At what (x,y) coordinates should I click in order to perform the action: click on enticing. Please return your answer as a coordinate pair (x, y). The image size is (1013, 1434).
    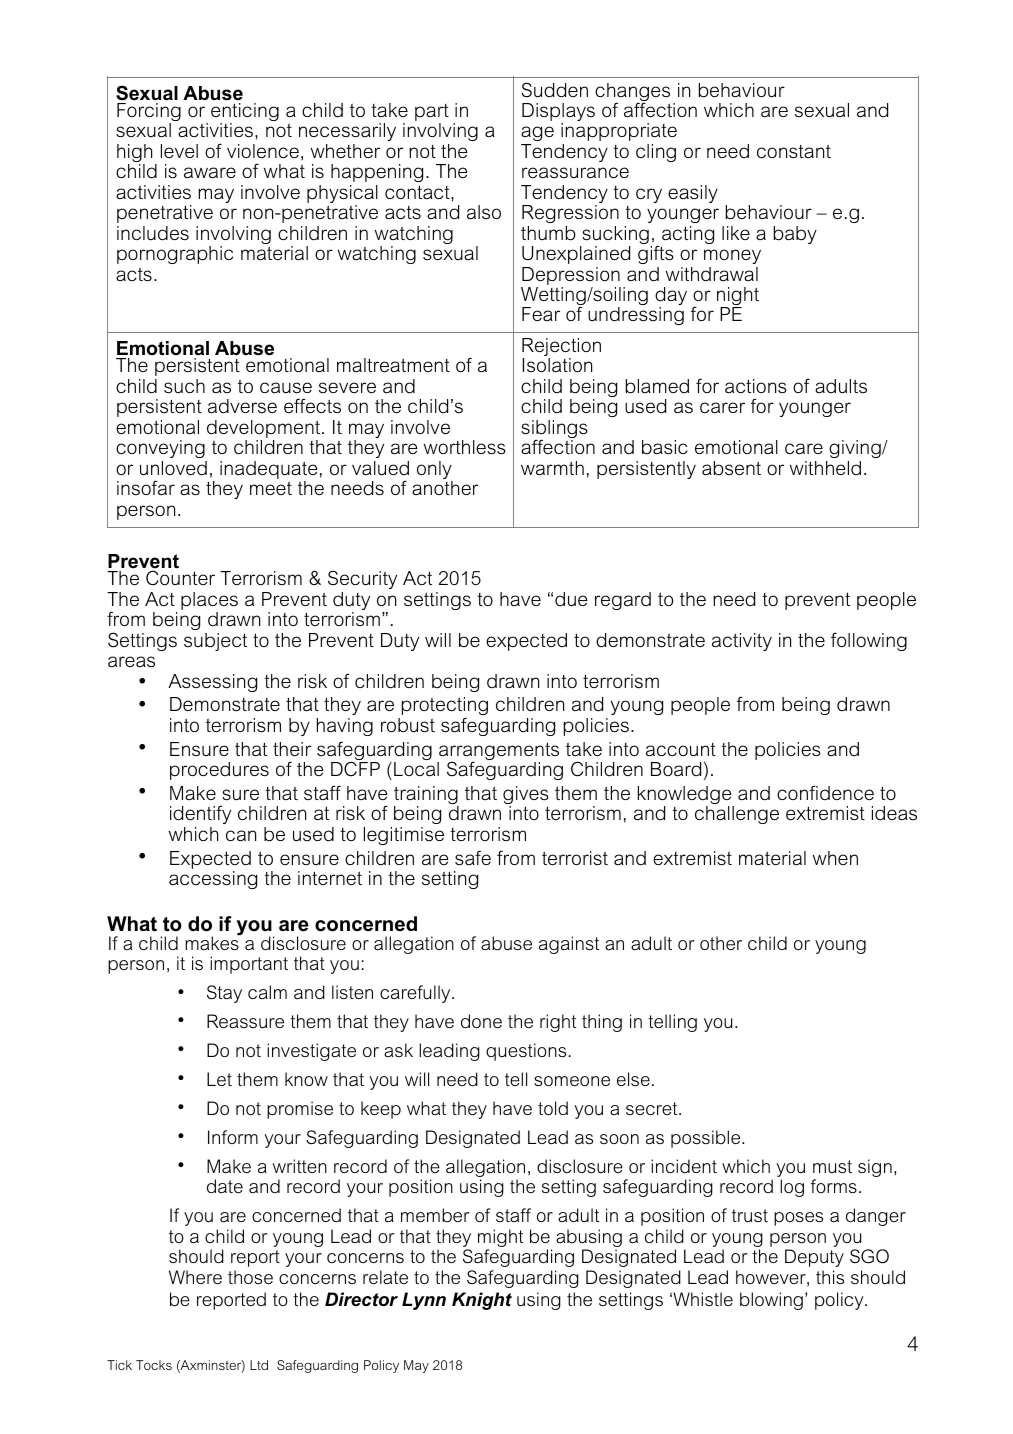
    Looking at the image, I should click on (245, 113).
